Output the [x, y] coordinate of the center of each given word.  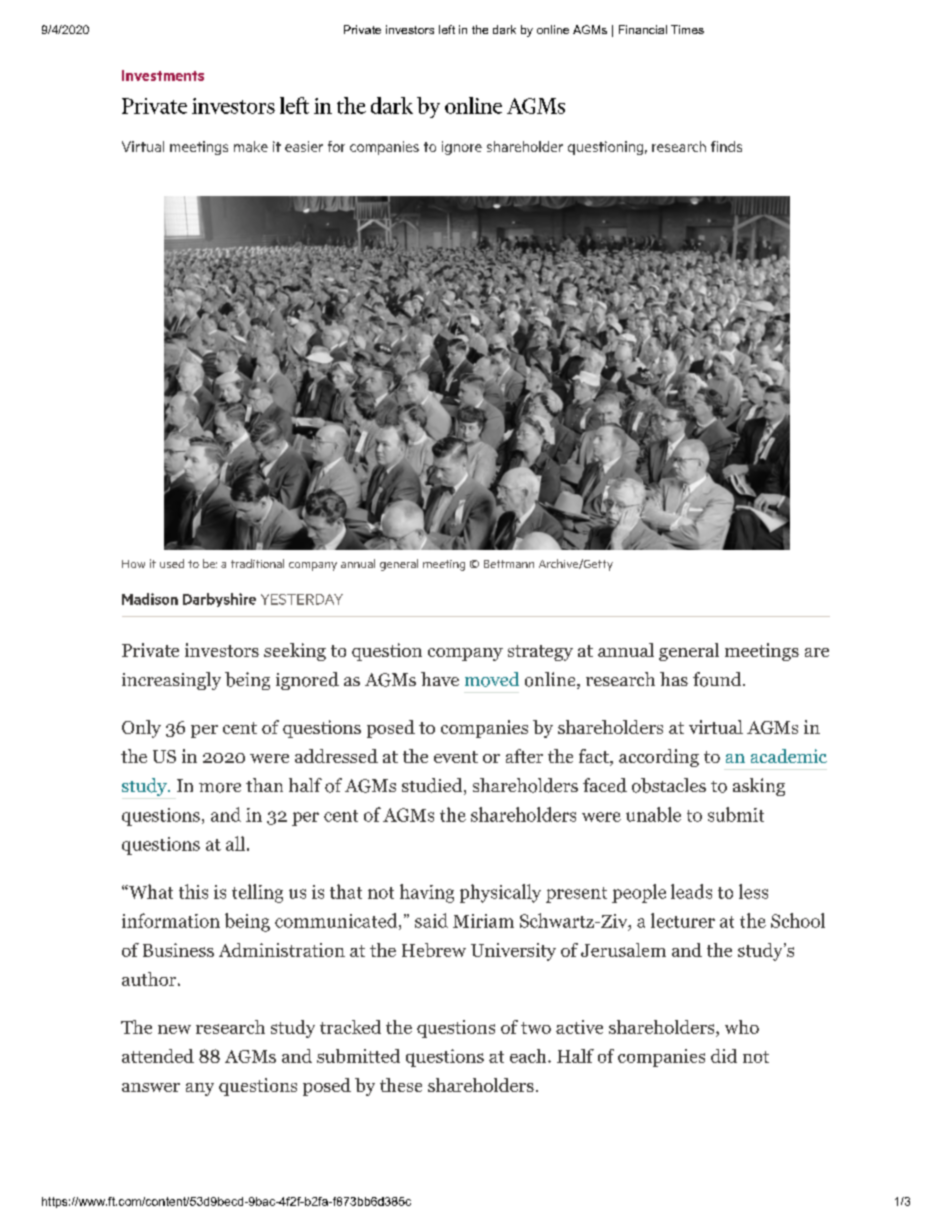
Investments [163, 75]
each [529, 1056]
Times [687, 29]
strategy [540, 653]
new [174, 1029]
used [172, 563]
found [718, 679]
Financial [643, 29]
